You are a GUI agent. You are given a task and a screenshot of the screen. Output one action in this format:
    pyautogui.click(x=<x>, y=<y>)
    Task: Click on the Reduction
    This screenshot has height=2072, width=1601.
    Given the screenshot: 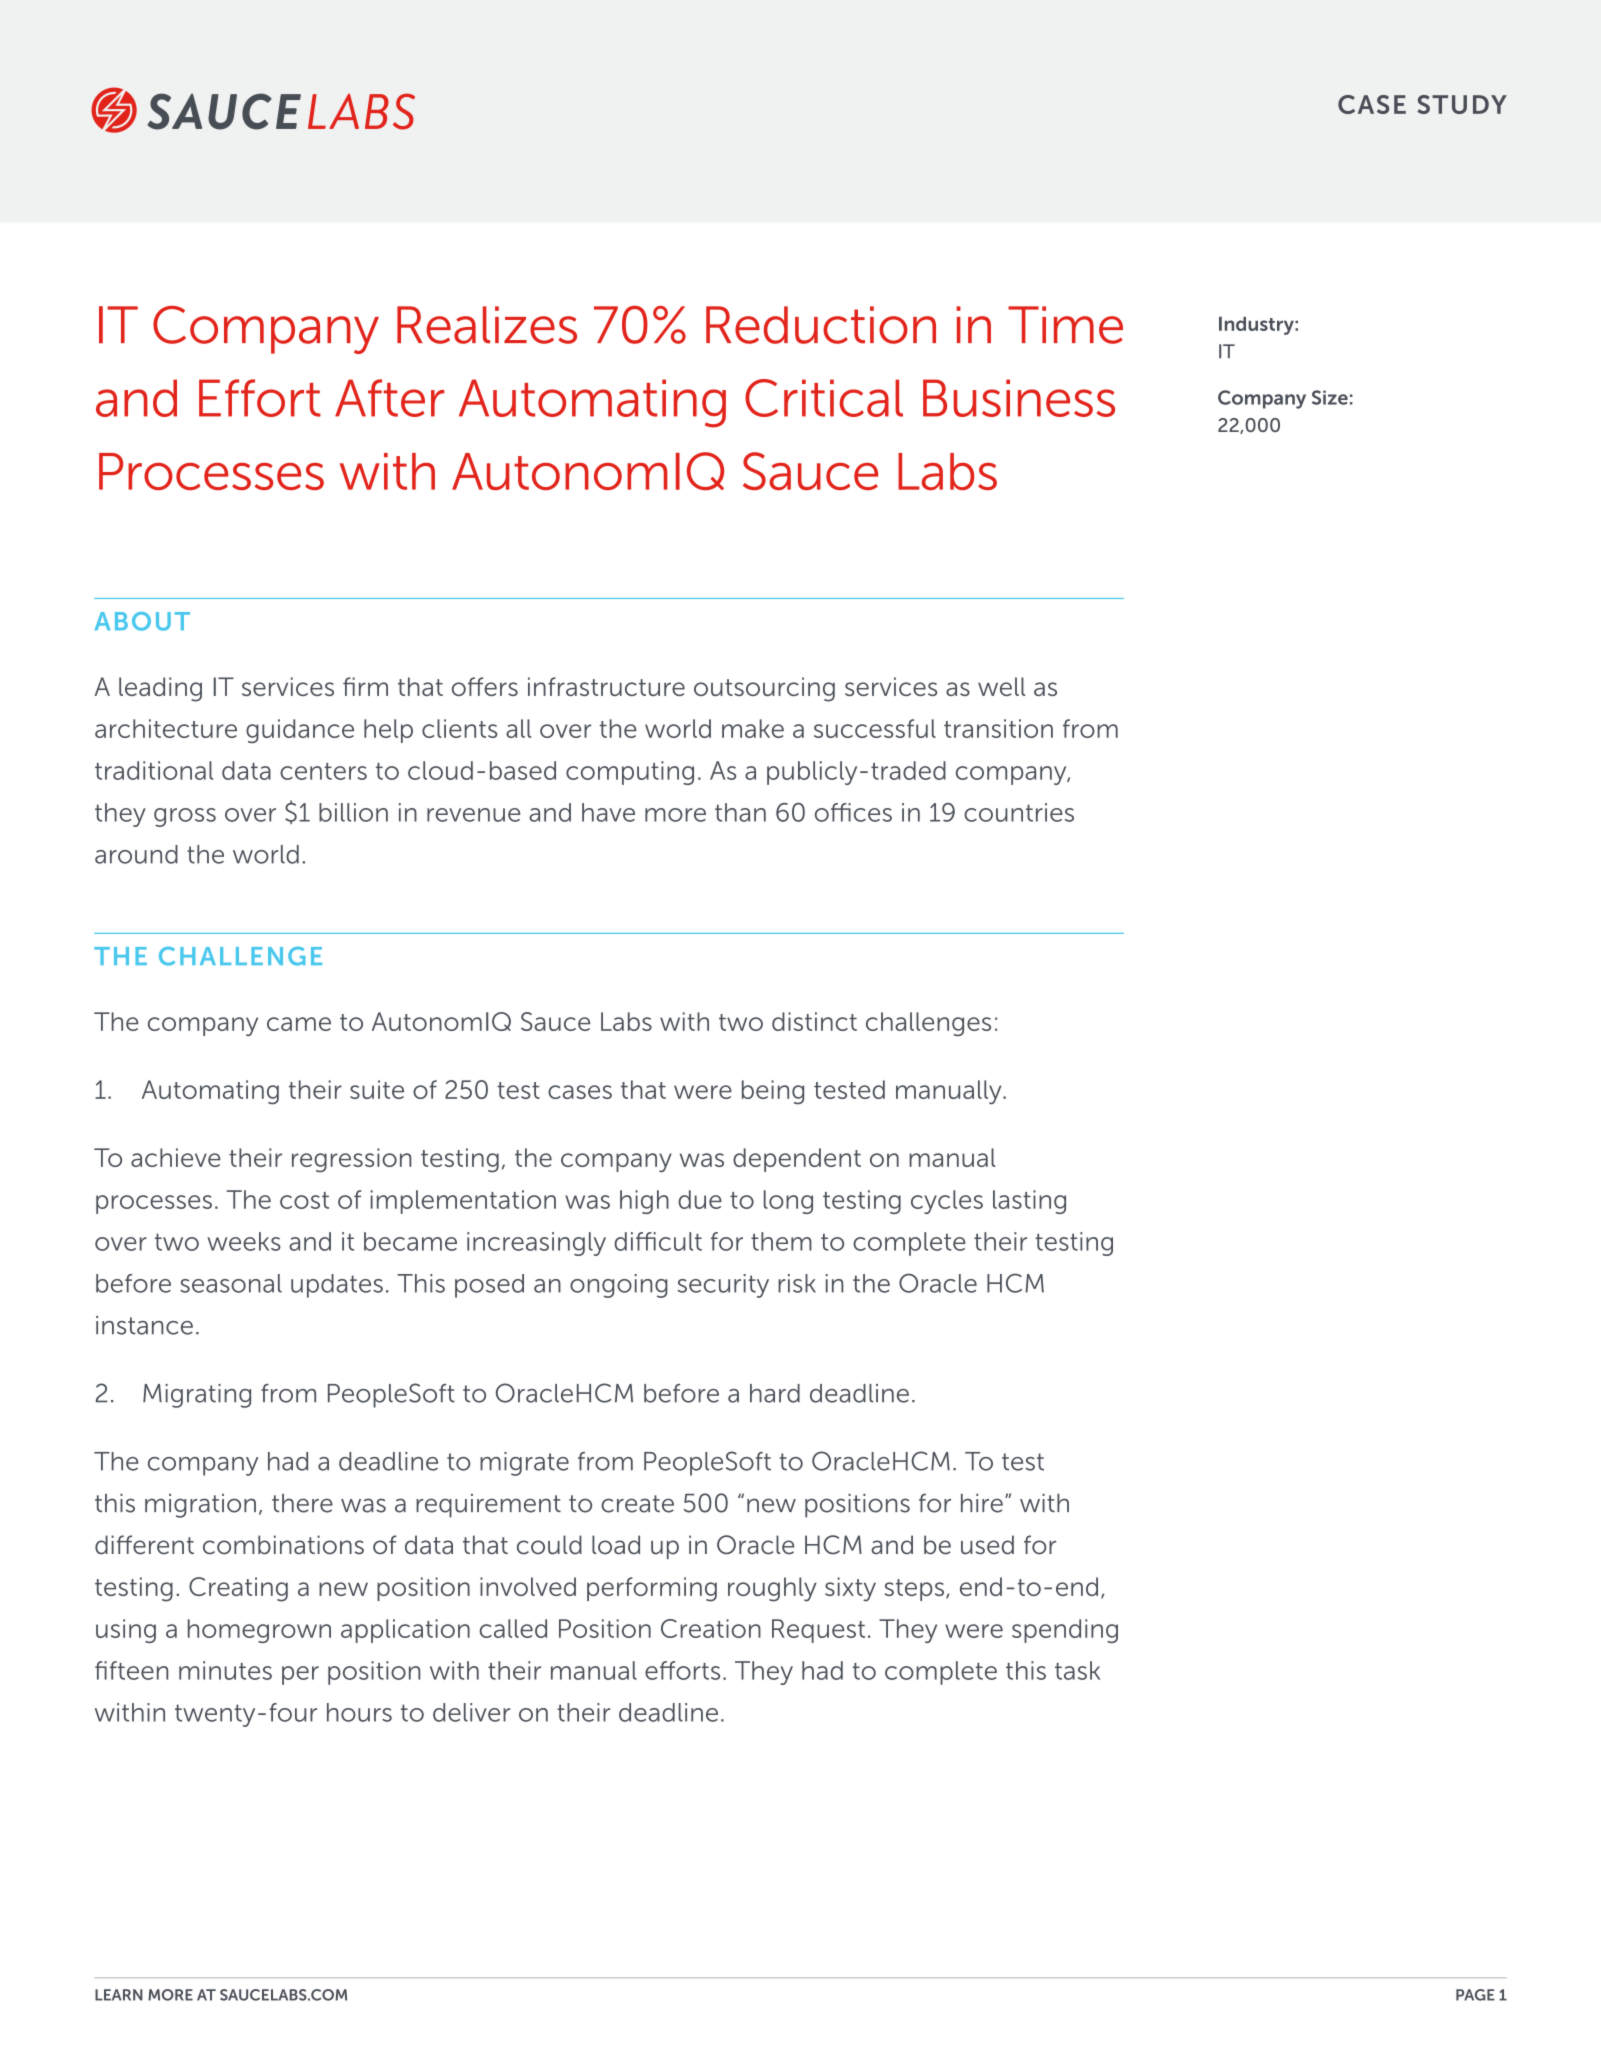 What is the action you would take?
    pyautogui.click(x=821, y=325)
